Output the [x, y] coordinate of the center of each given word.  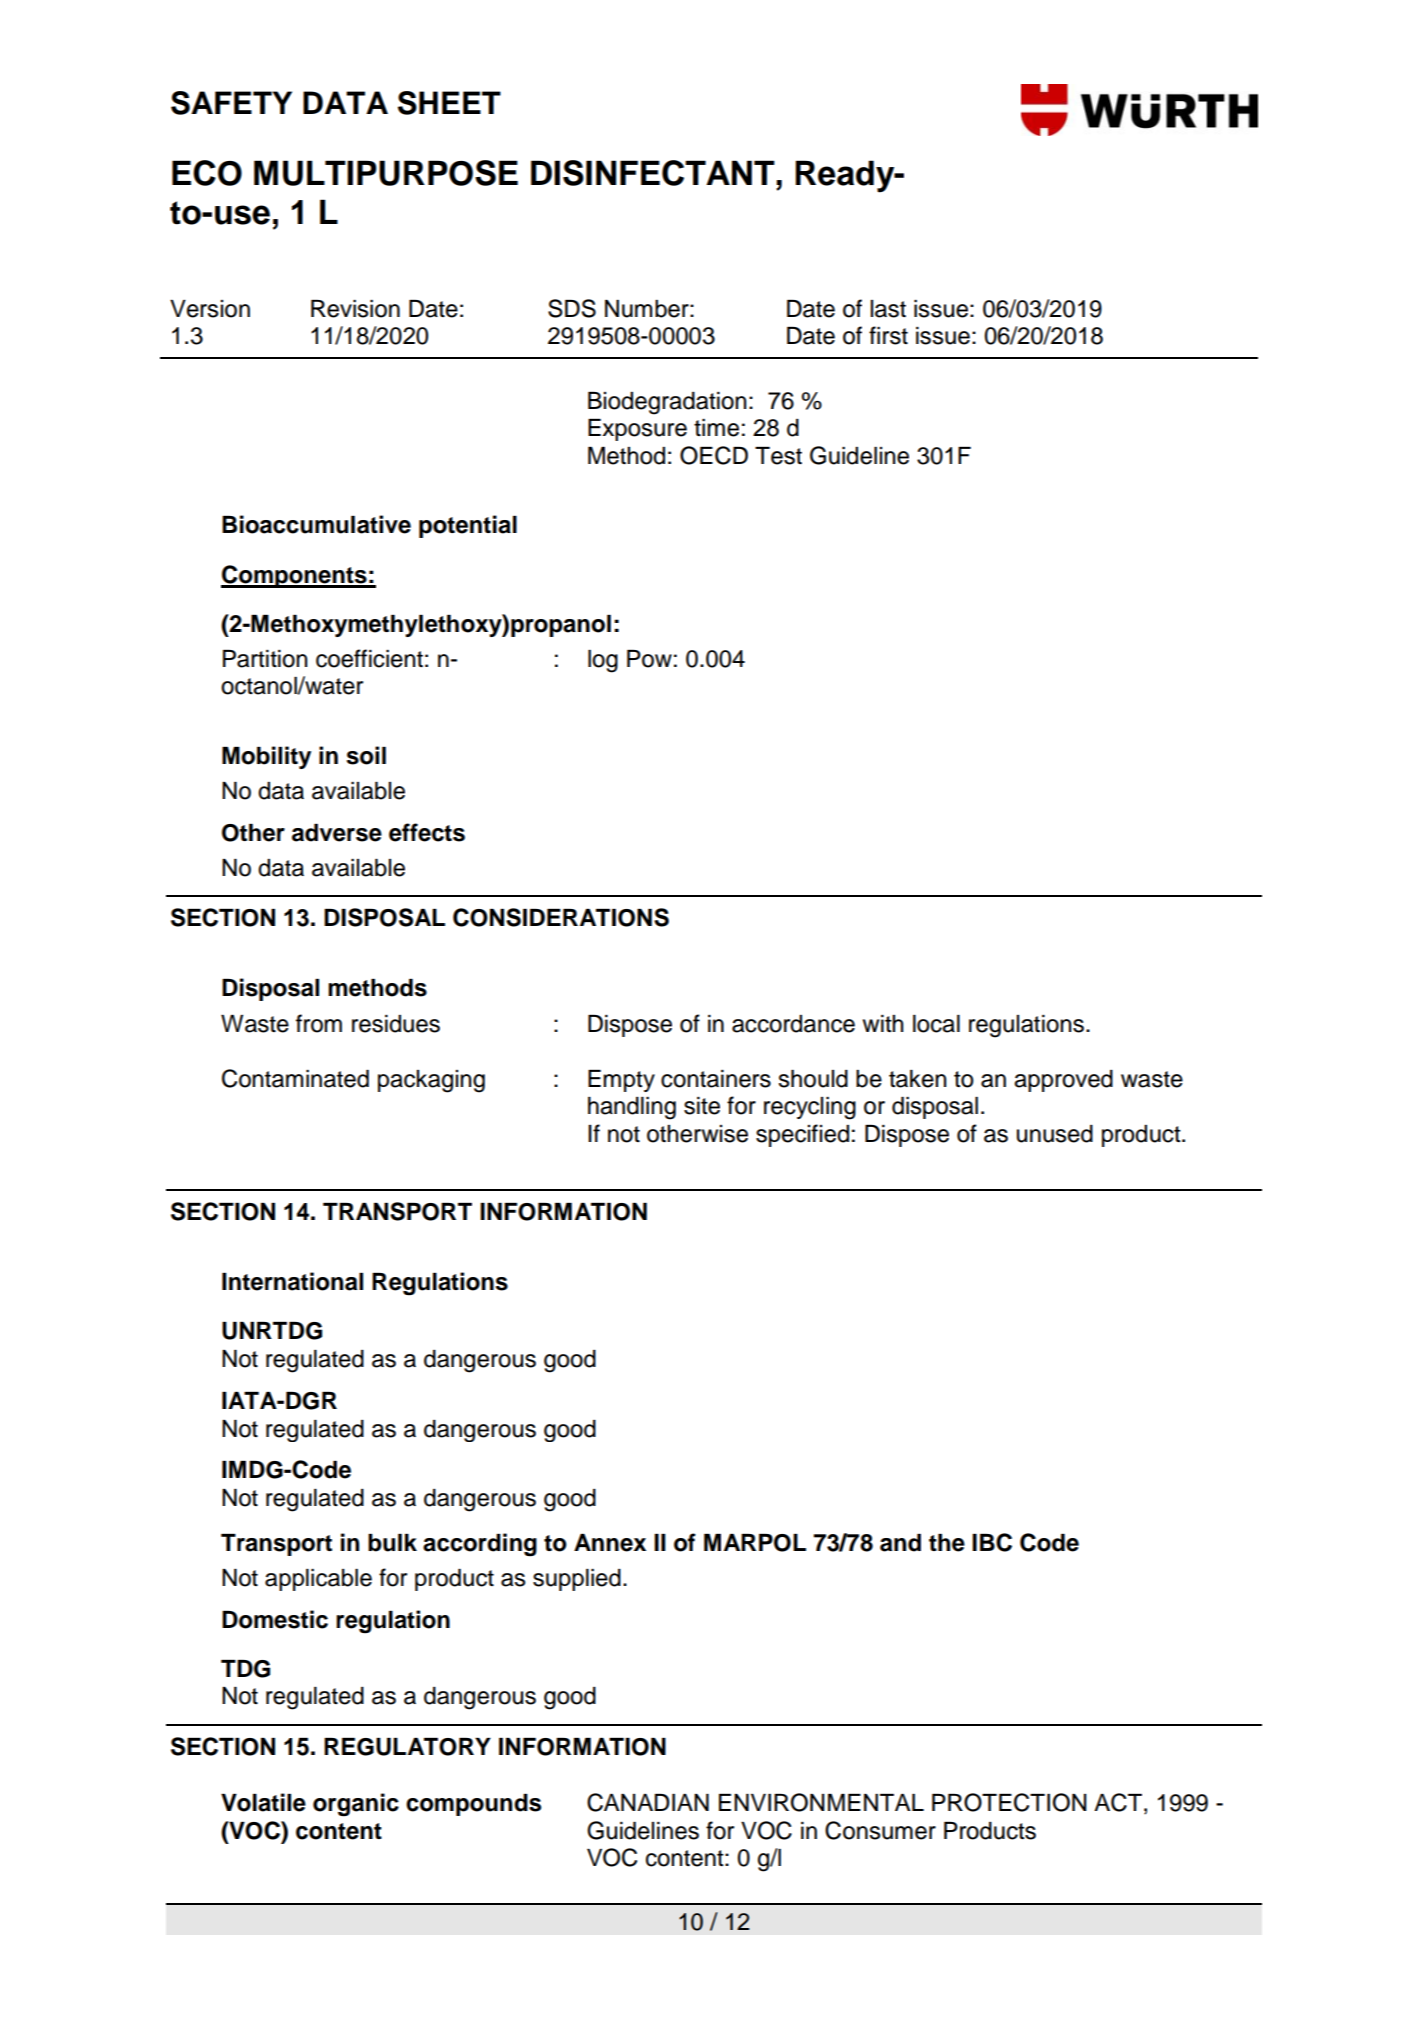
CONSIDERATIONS [561, 917]
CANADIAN [648, 1802]
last [888, 309]
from [319, 1023]
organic [356, 1805]
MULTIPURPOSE [386, 173]
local [936, 1024]
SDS [572, 308]
